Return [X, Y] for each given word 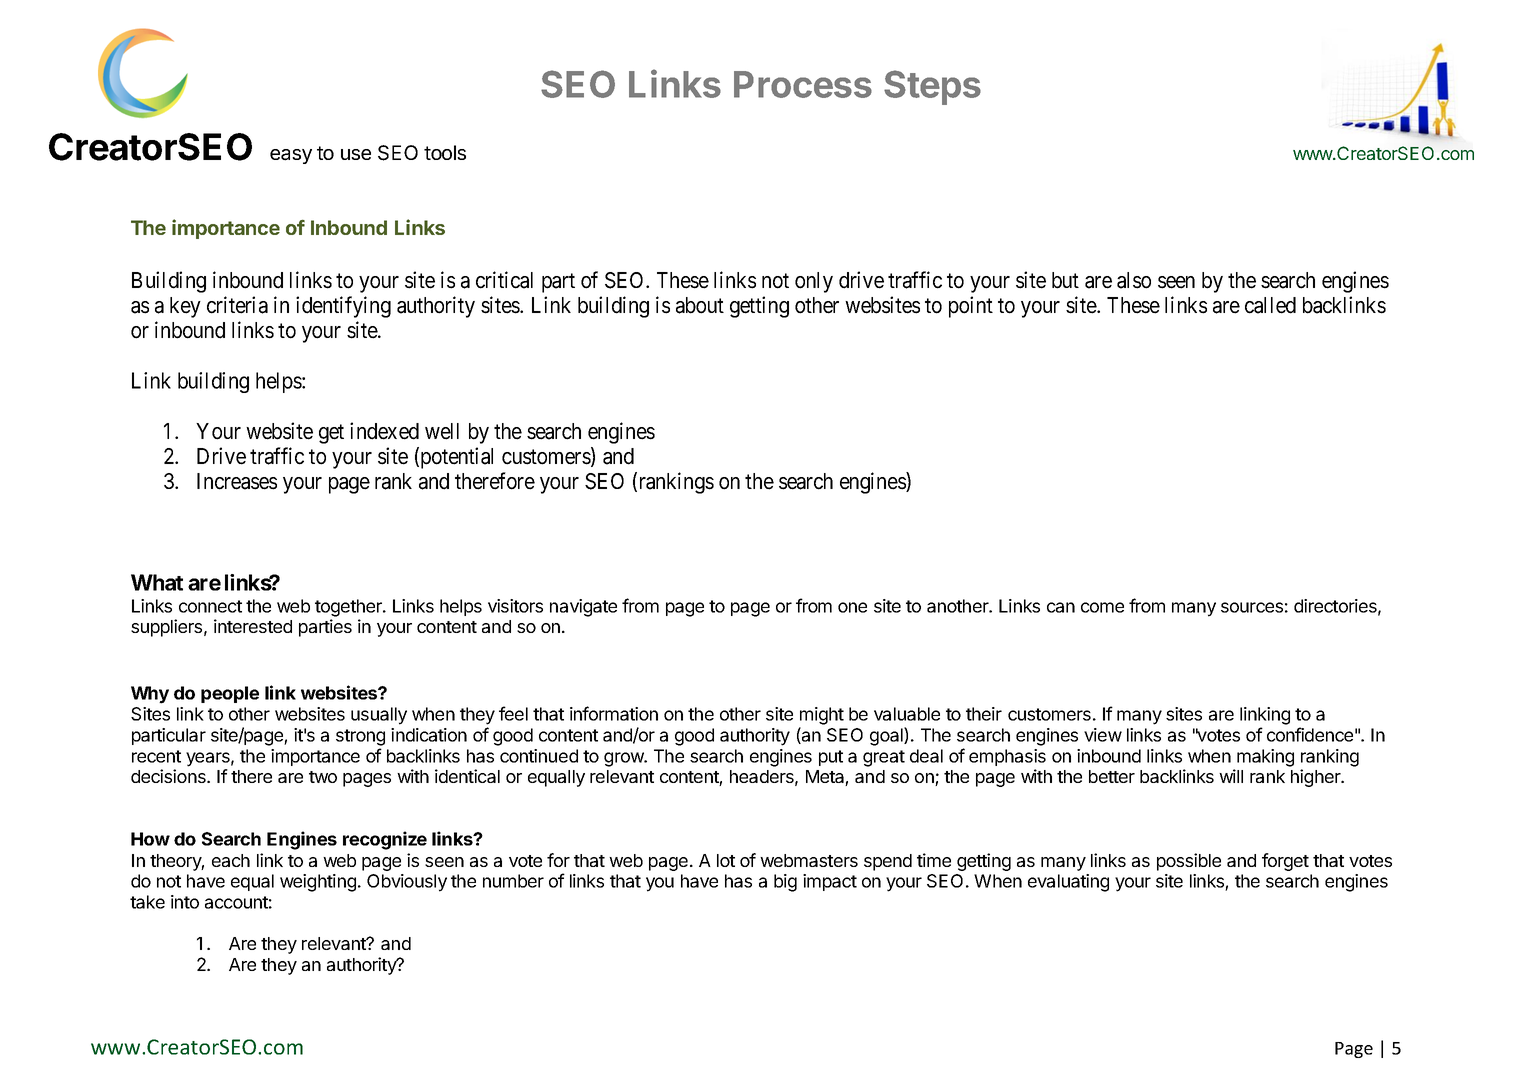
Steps [932, 87]
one [852, 607]
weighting [318, 883]
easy [291, 156]
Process [803, 84]
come [1102, 607]
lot [726, 860]
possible [1189, 862]
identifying [343, 307]
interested [253, 626]
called [1270, 305]
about [700, 305]
